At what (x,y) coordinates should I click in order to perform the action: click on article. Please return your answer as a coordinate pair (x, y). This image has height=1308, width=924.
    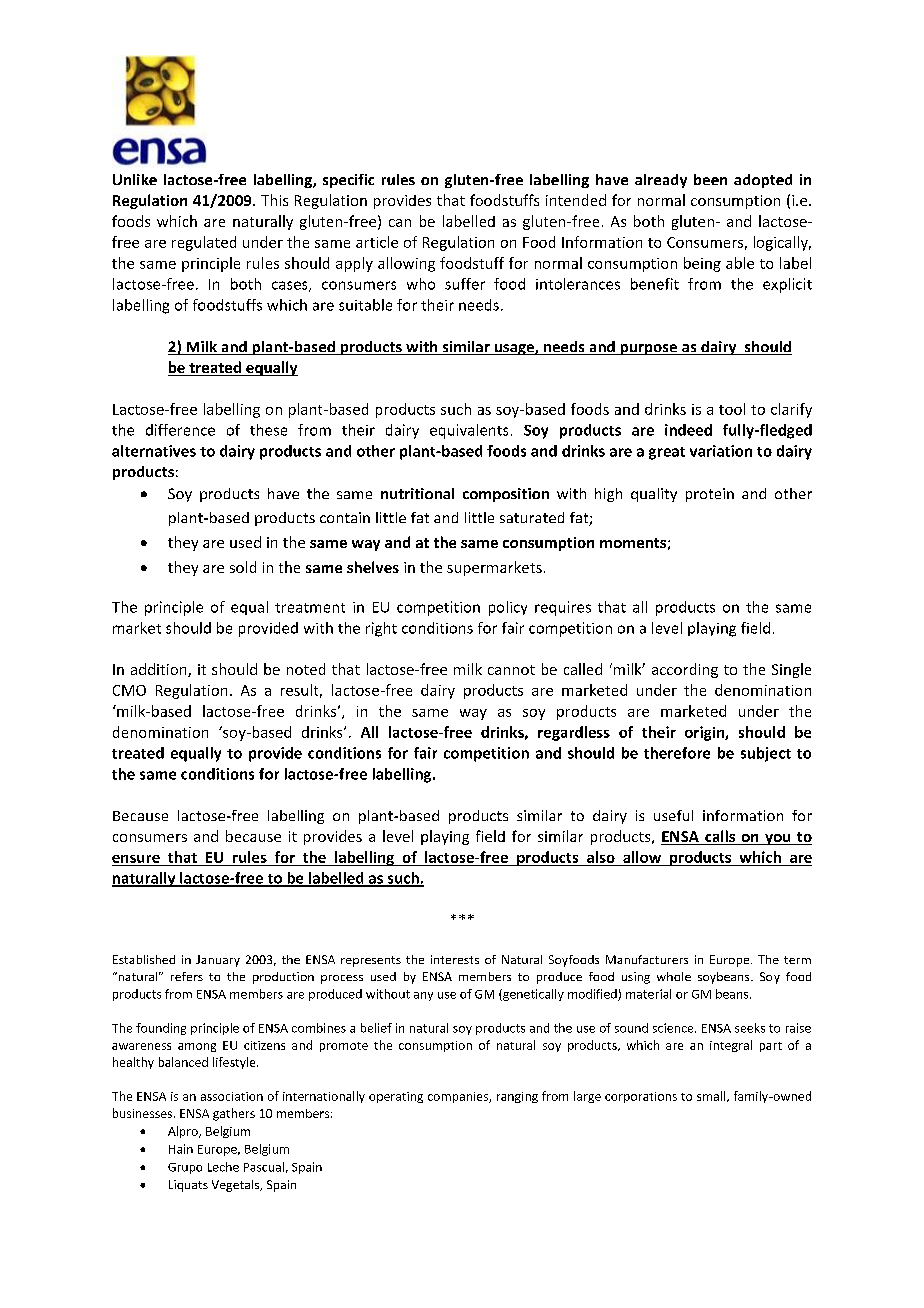
    Looking at the image, I should click on (377, 242).
